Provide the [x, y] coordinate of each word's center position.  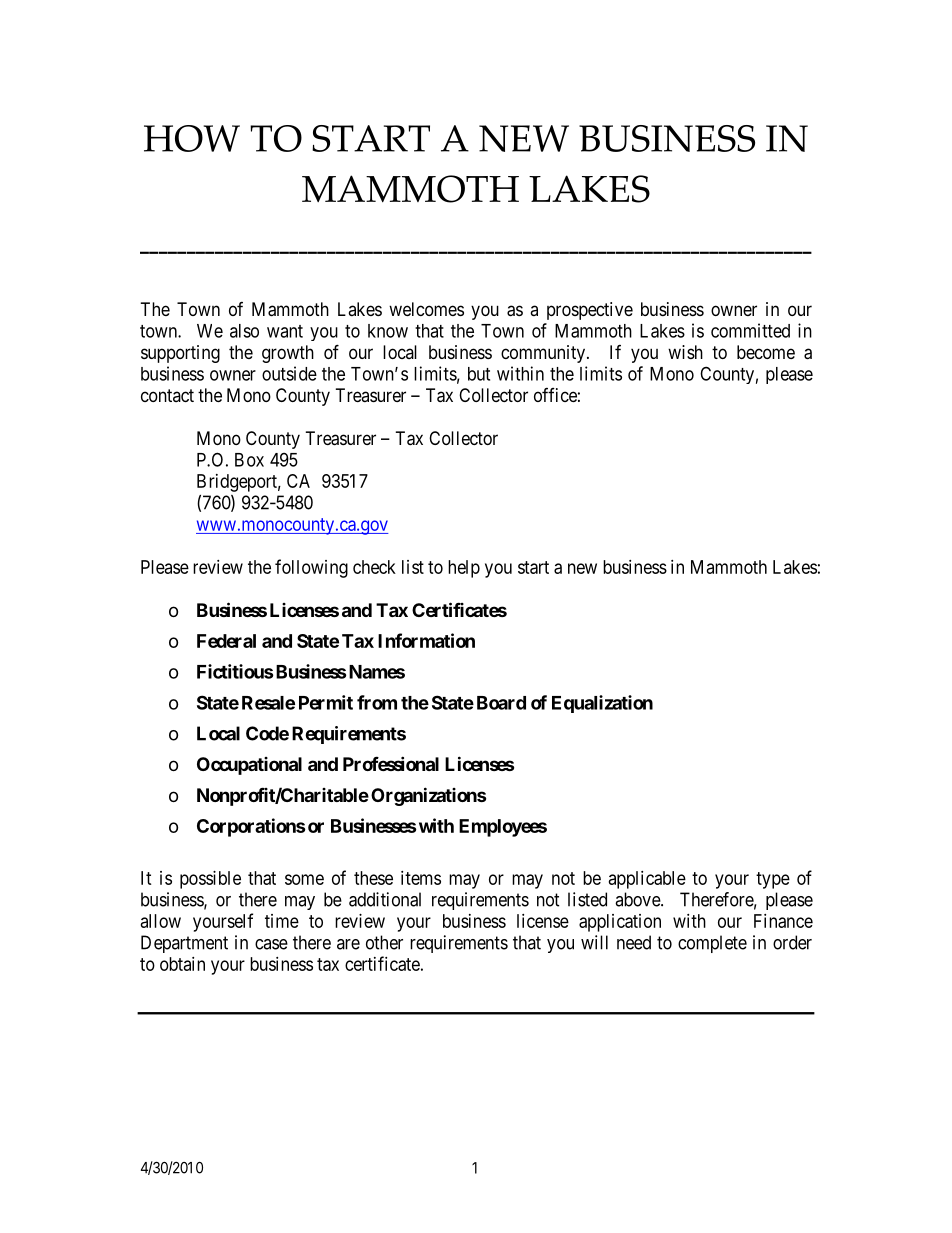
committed [750, 330]
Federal [226, 641]
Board [501, 703]
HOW [192, 138]
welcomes [426, 309]
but [479, 374]
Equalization [602, 704]
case [271, 944]
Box [249, 460]
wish [685, 352]
